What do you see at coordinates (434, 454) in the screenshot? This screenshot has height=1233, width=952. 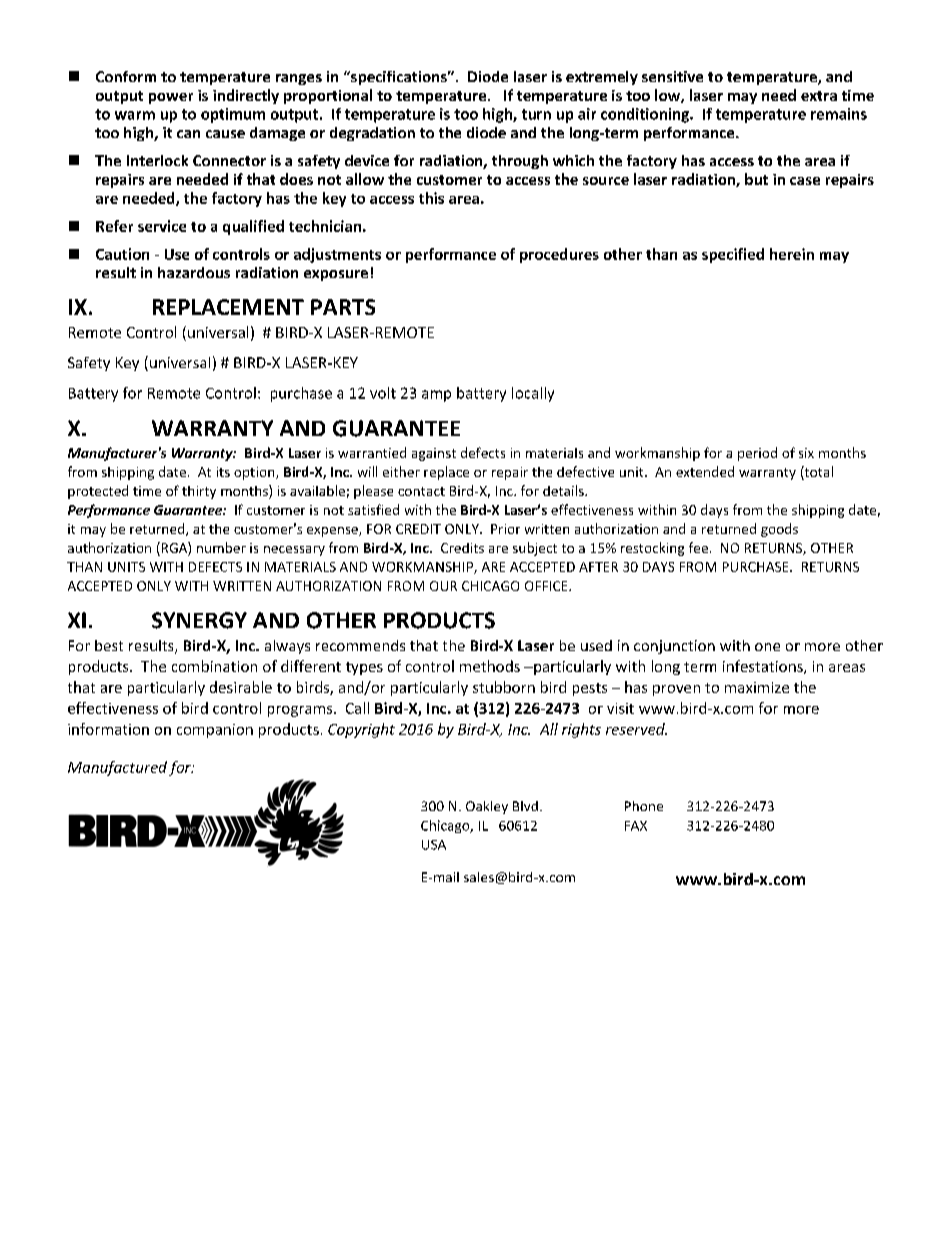 I see `against` at bounding box center [434, 454].
